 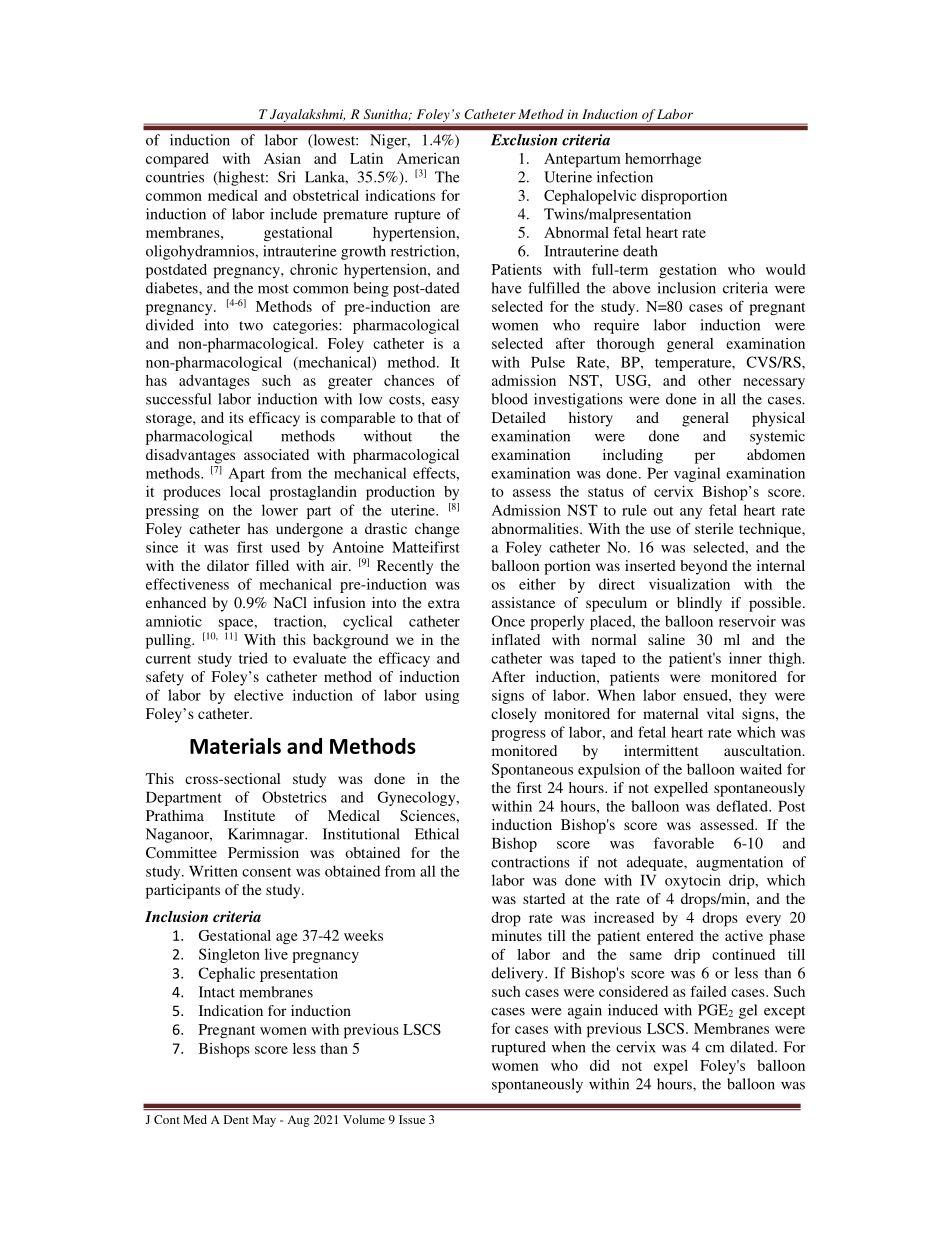 I want to click on Dent, so click(x=236, y=1119).
